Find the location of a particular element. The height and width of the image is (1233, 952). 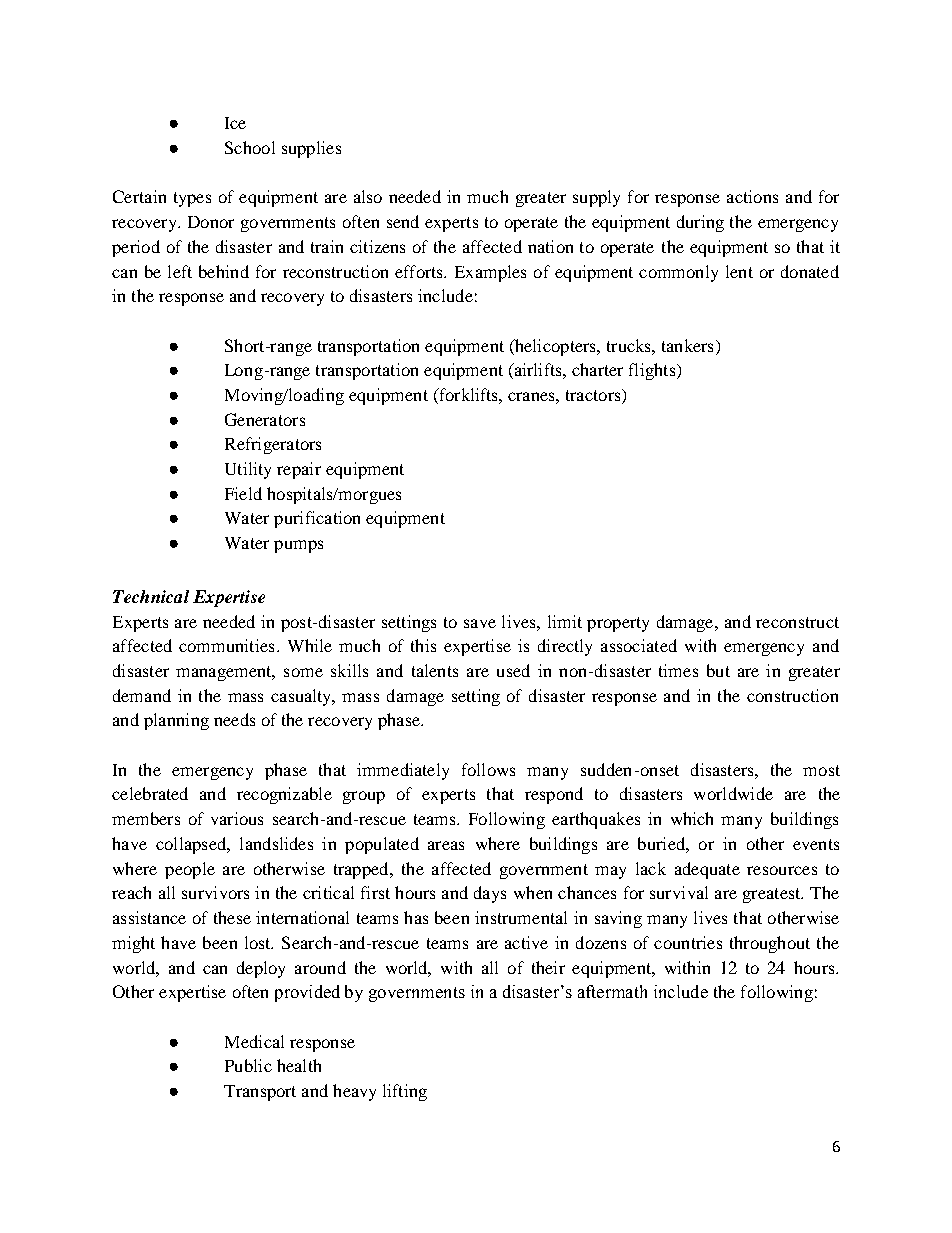

flights is located at coordinates (653, 371).
